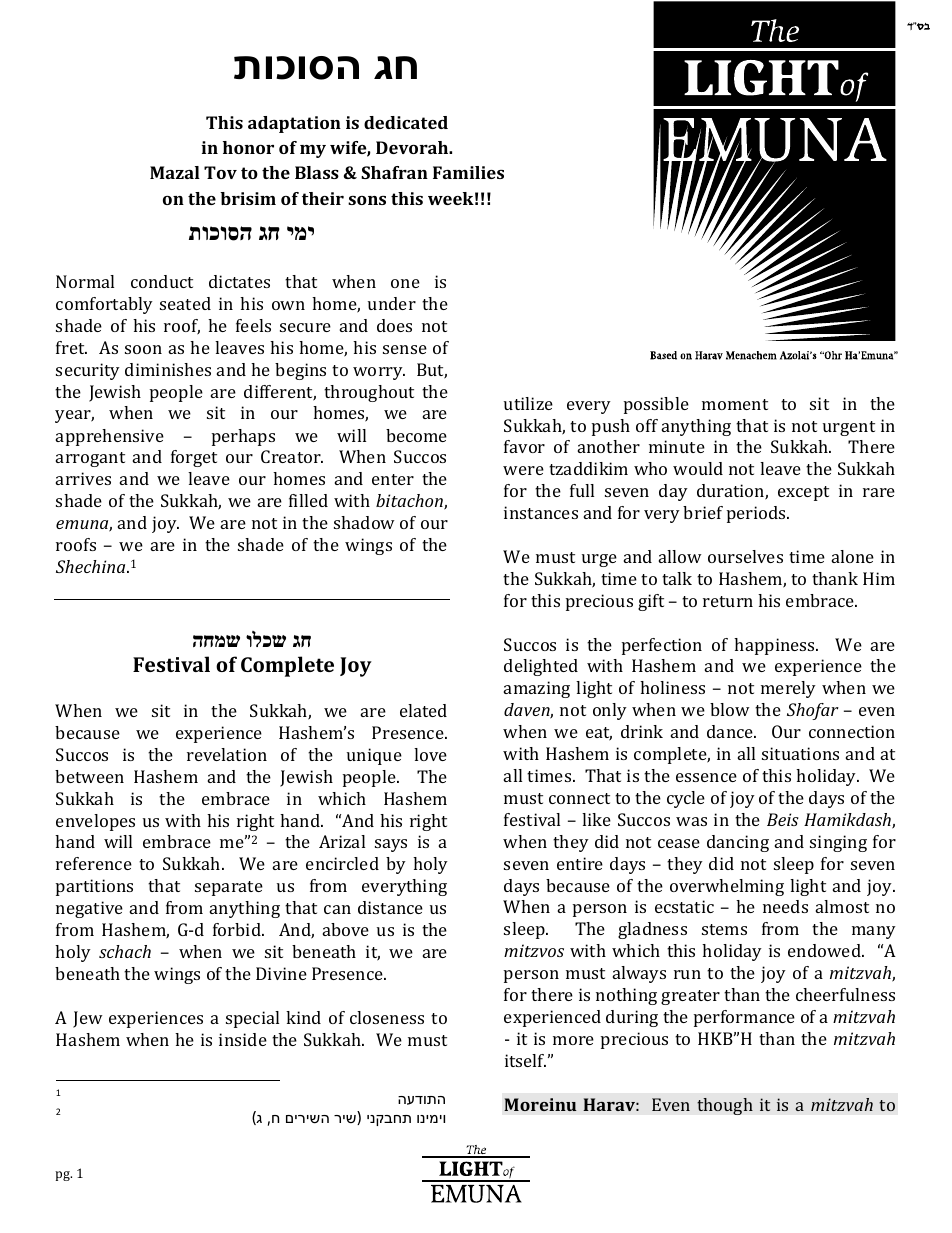 This screenshot has height=1233, width=952. What do you see at coordinates (406, 122) in the screenshot?
I see `dedicated` at bounding box center [406, 122].
